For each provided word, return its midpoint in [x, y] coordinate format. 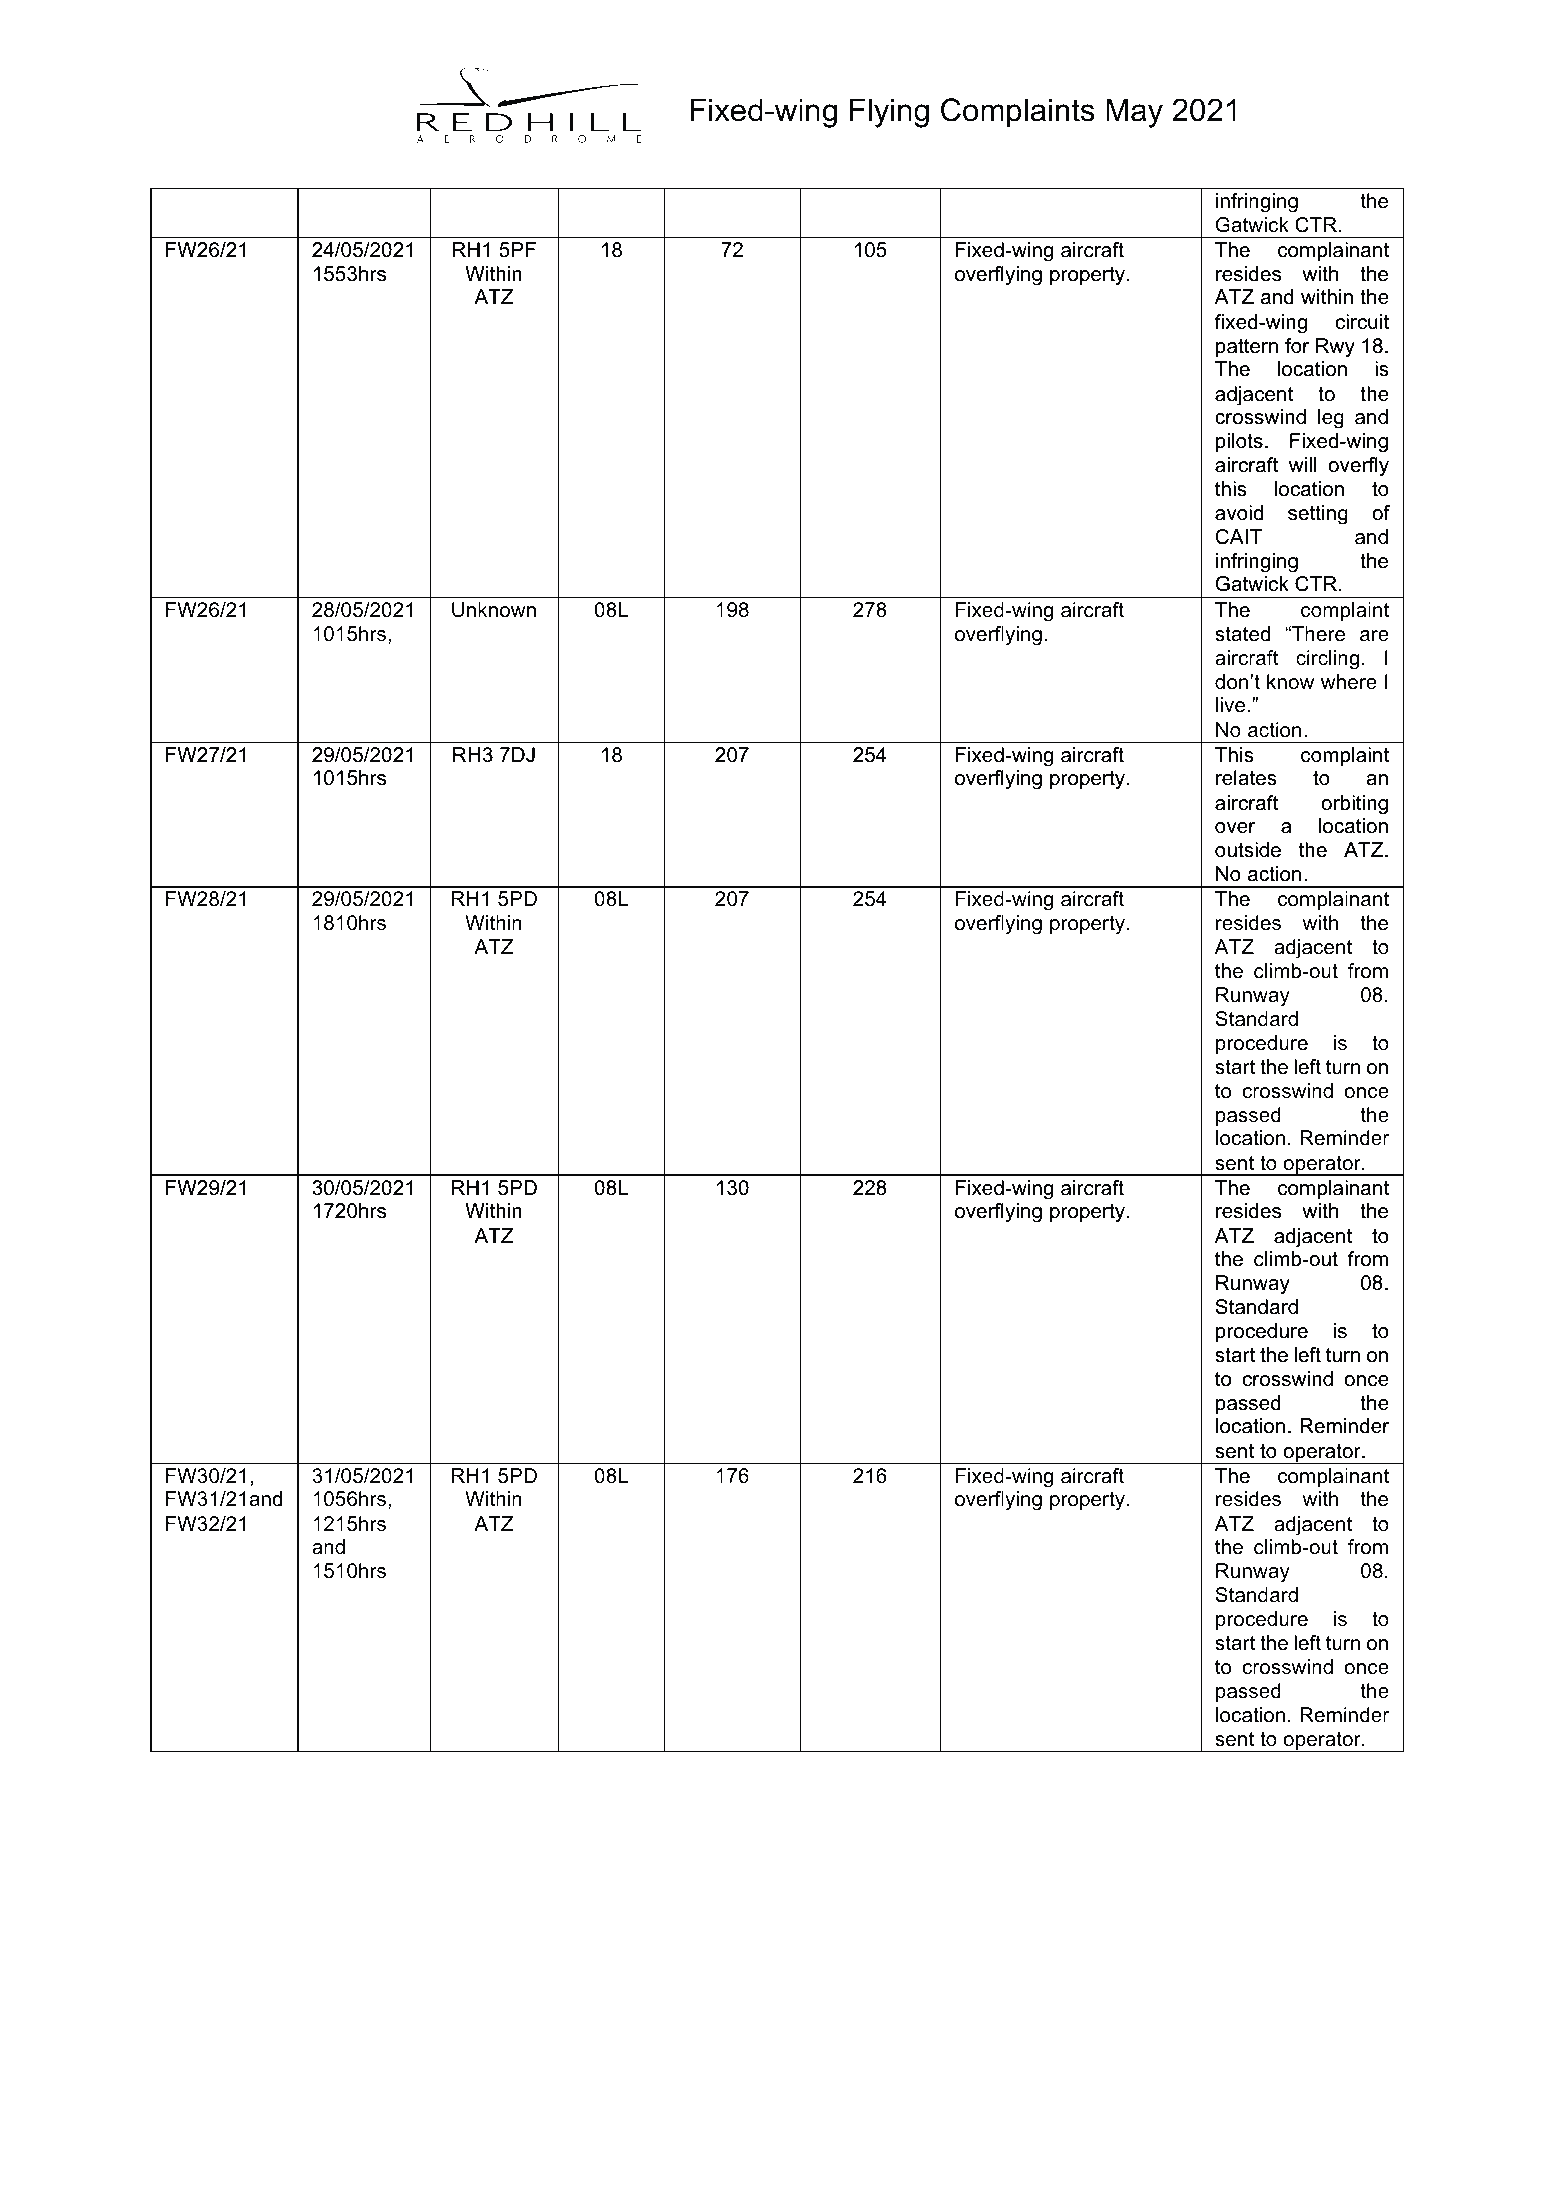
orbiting [1354, 805]
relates [1246, 778]
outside [1248, 850]
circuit [1362, 322]
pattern [1247, 348]
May [1134, 113]
